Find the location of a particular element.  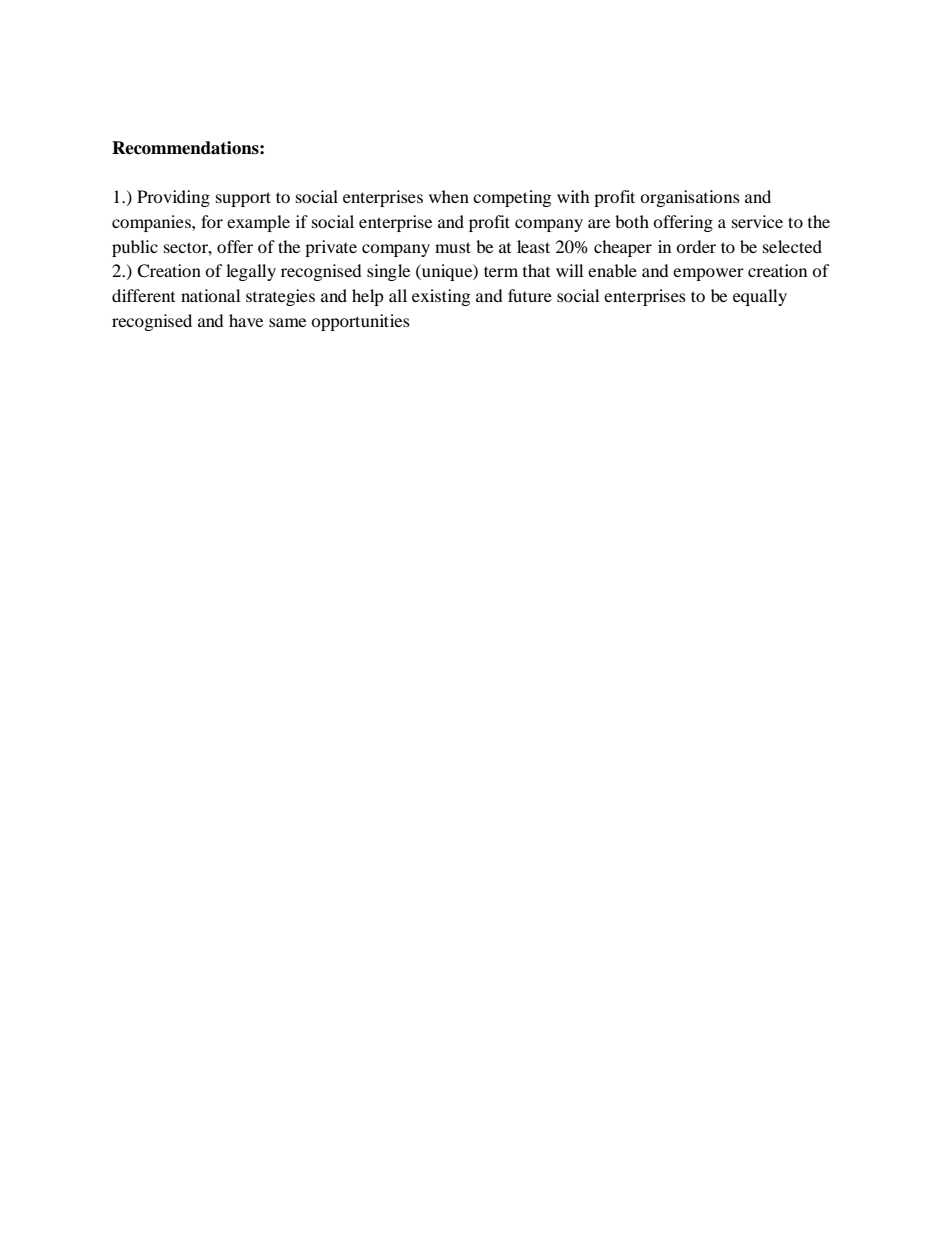

legally is located at coordinates (251, 272).
